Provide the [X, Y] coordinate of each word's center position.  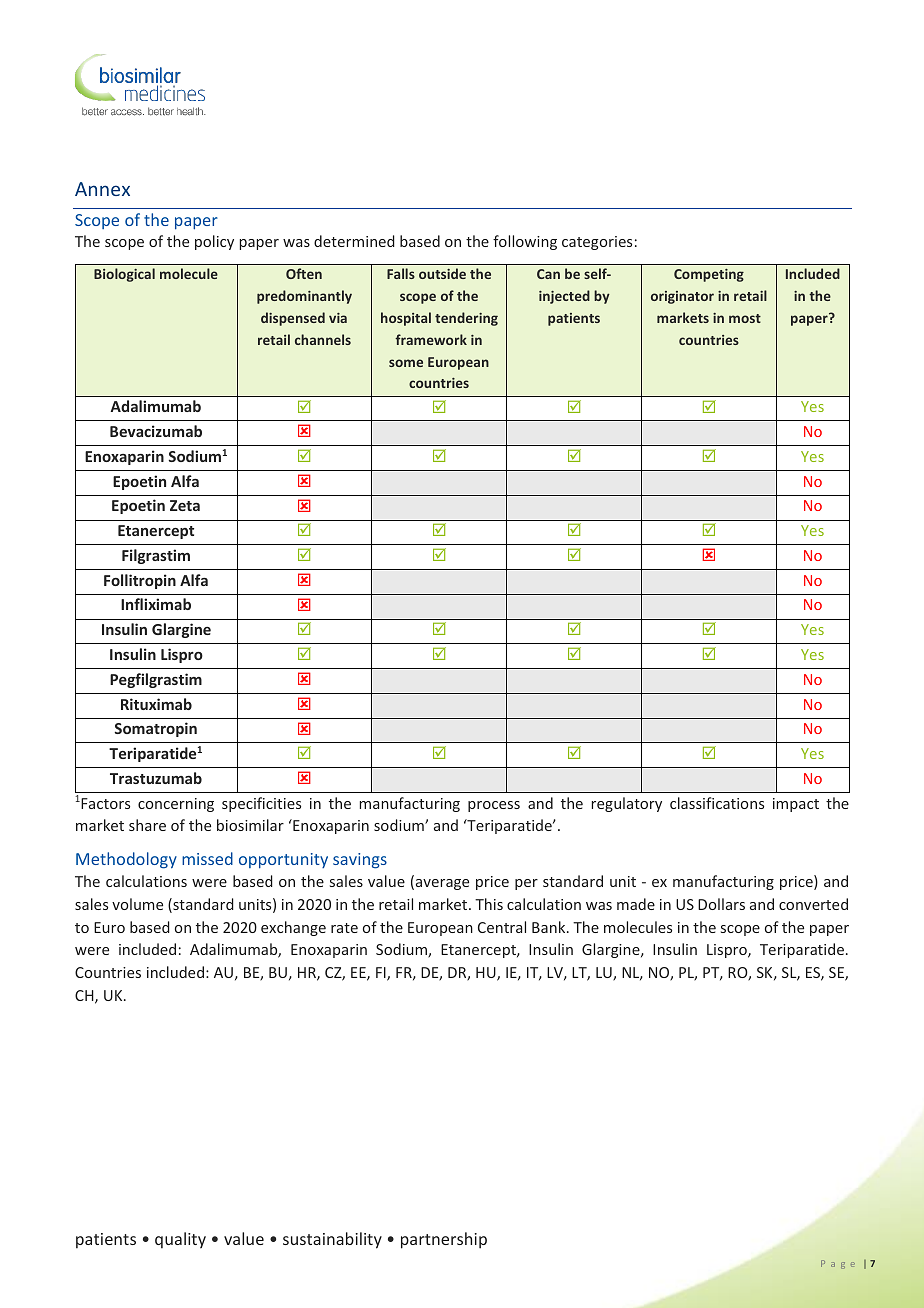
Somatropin [156, 729]
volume [137, 904]
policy [214, 242]
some [406, 363]
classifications [717, 803]
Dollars [721, 904]
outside [442, 273]
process [494, 806]
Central [502, 927]
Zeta [185, 505]
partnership [444, 1240]
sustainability [332, 1240]
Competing [709, 275]
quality [180, 1240]
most [745, 318]
